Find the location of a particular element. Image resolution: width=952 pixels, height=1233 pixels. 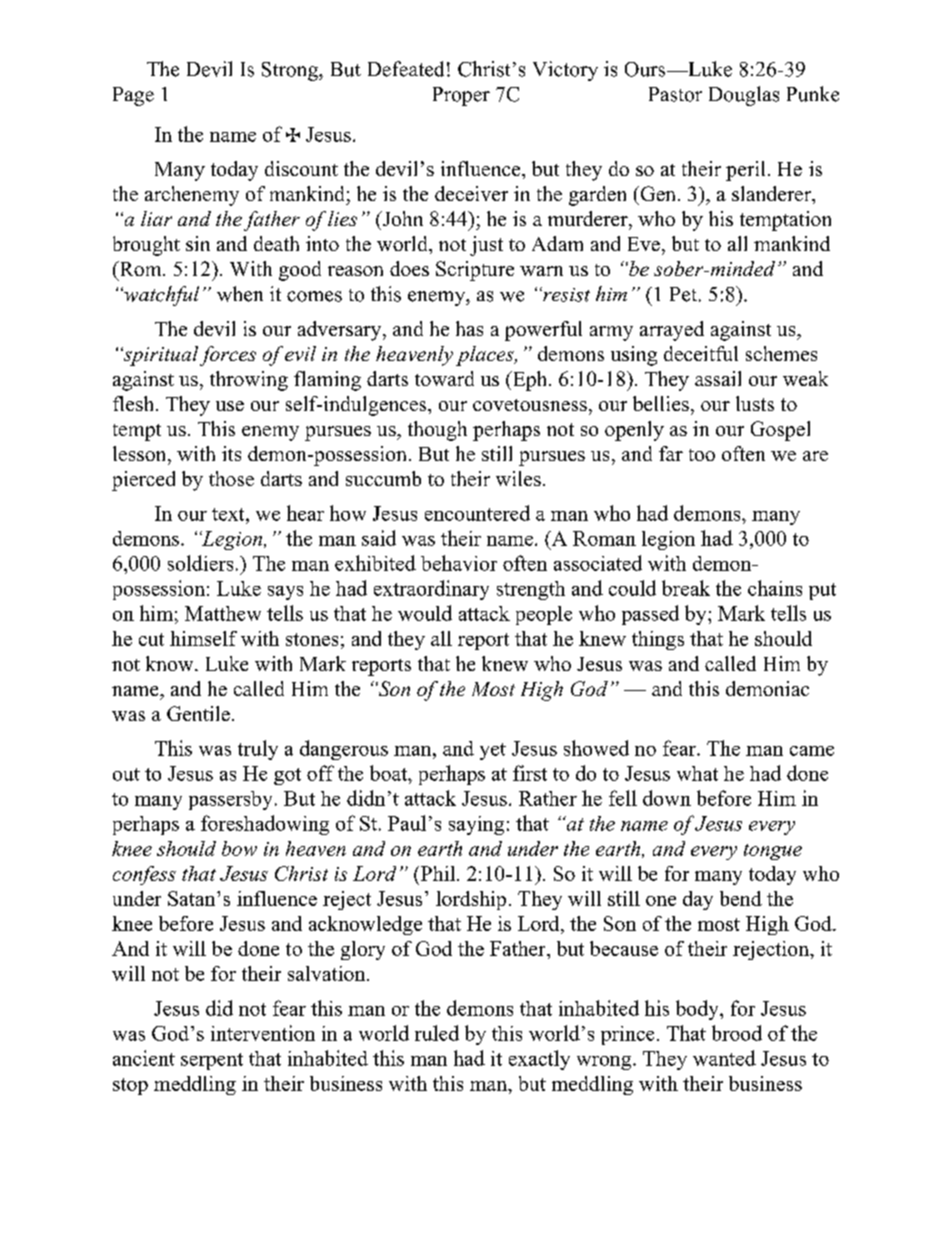

Page is located at coordinates (133, 96).
